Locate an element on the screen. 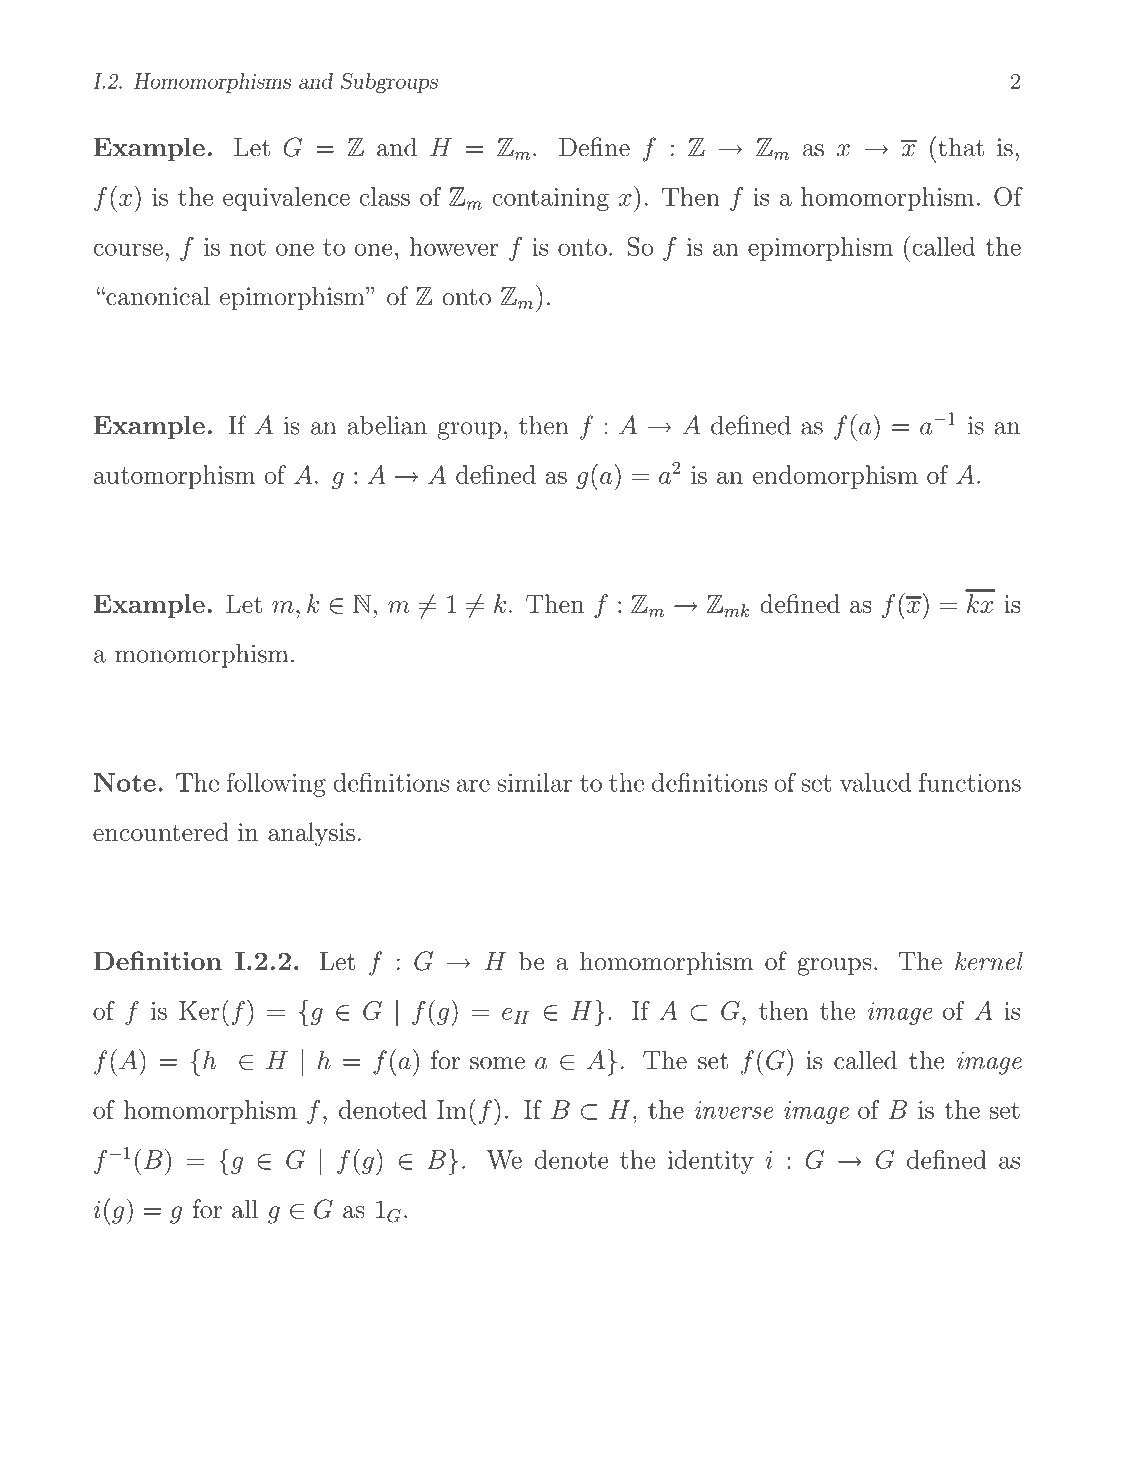  automorphism is located at coordinates (174, 477).
